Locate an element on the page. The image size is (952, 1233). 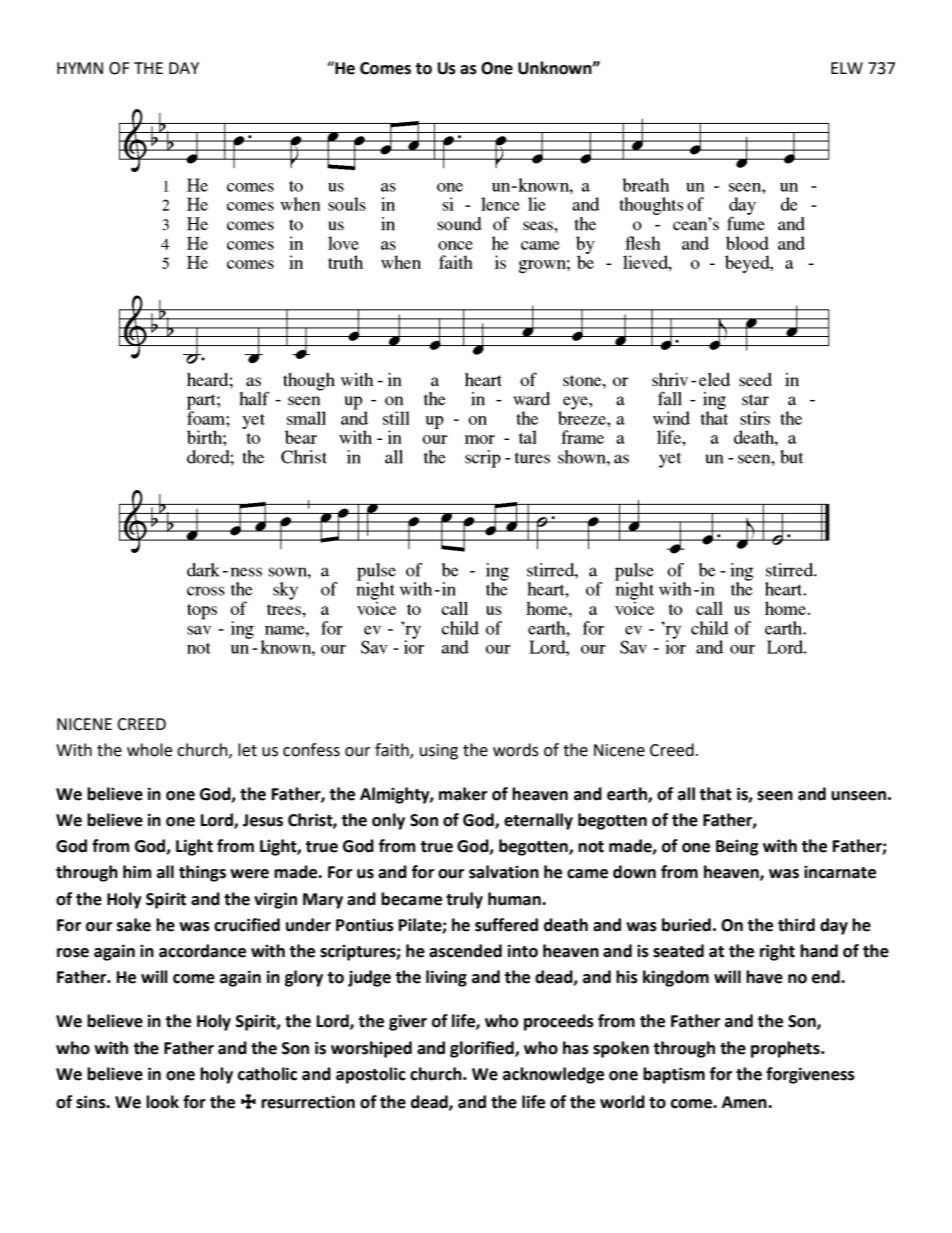
faith is located at coordinates (393, 751).
